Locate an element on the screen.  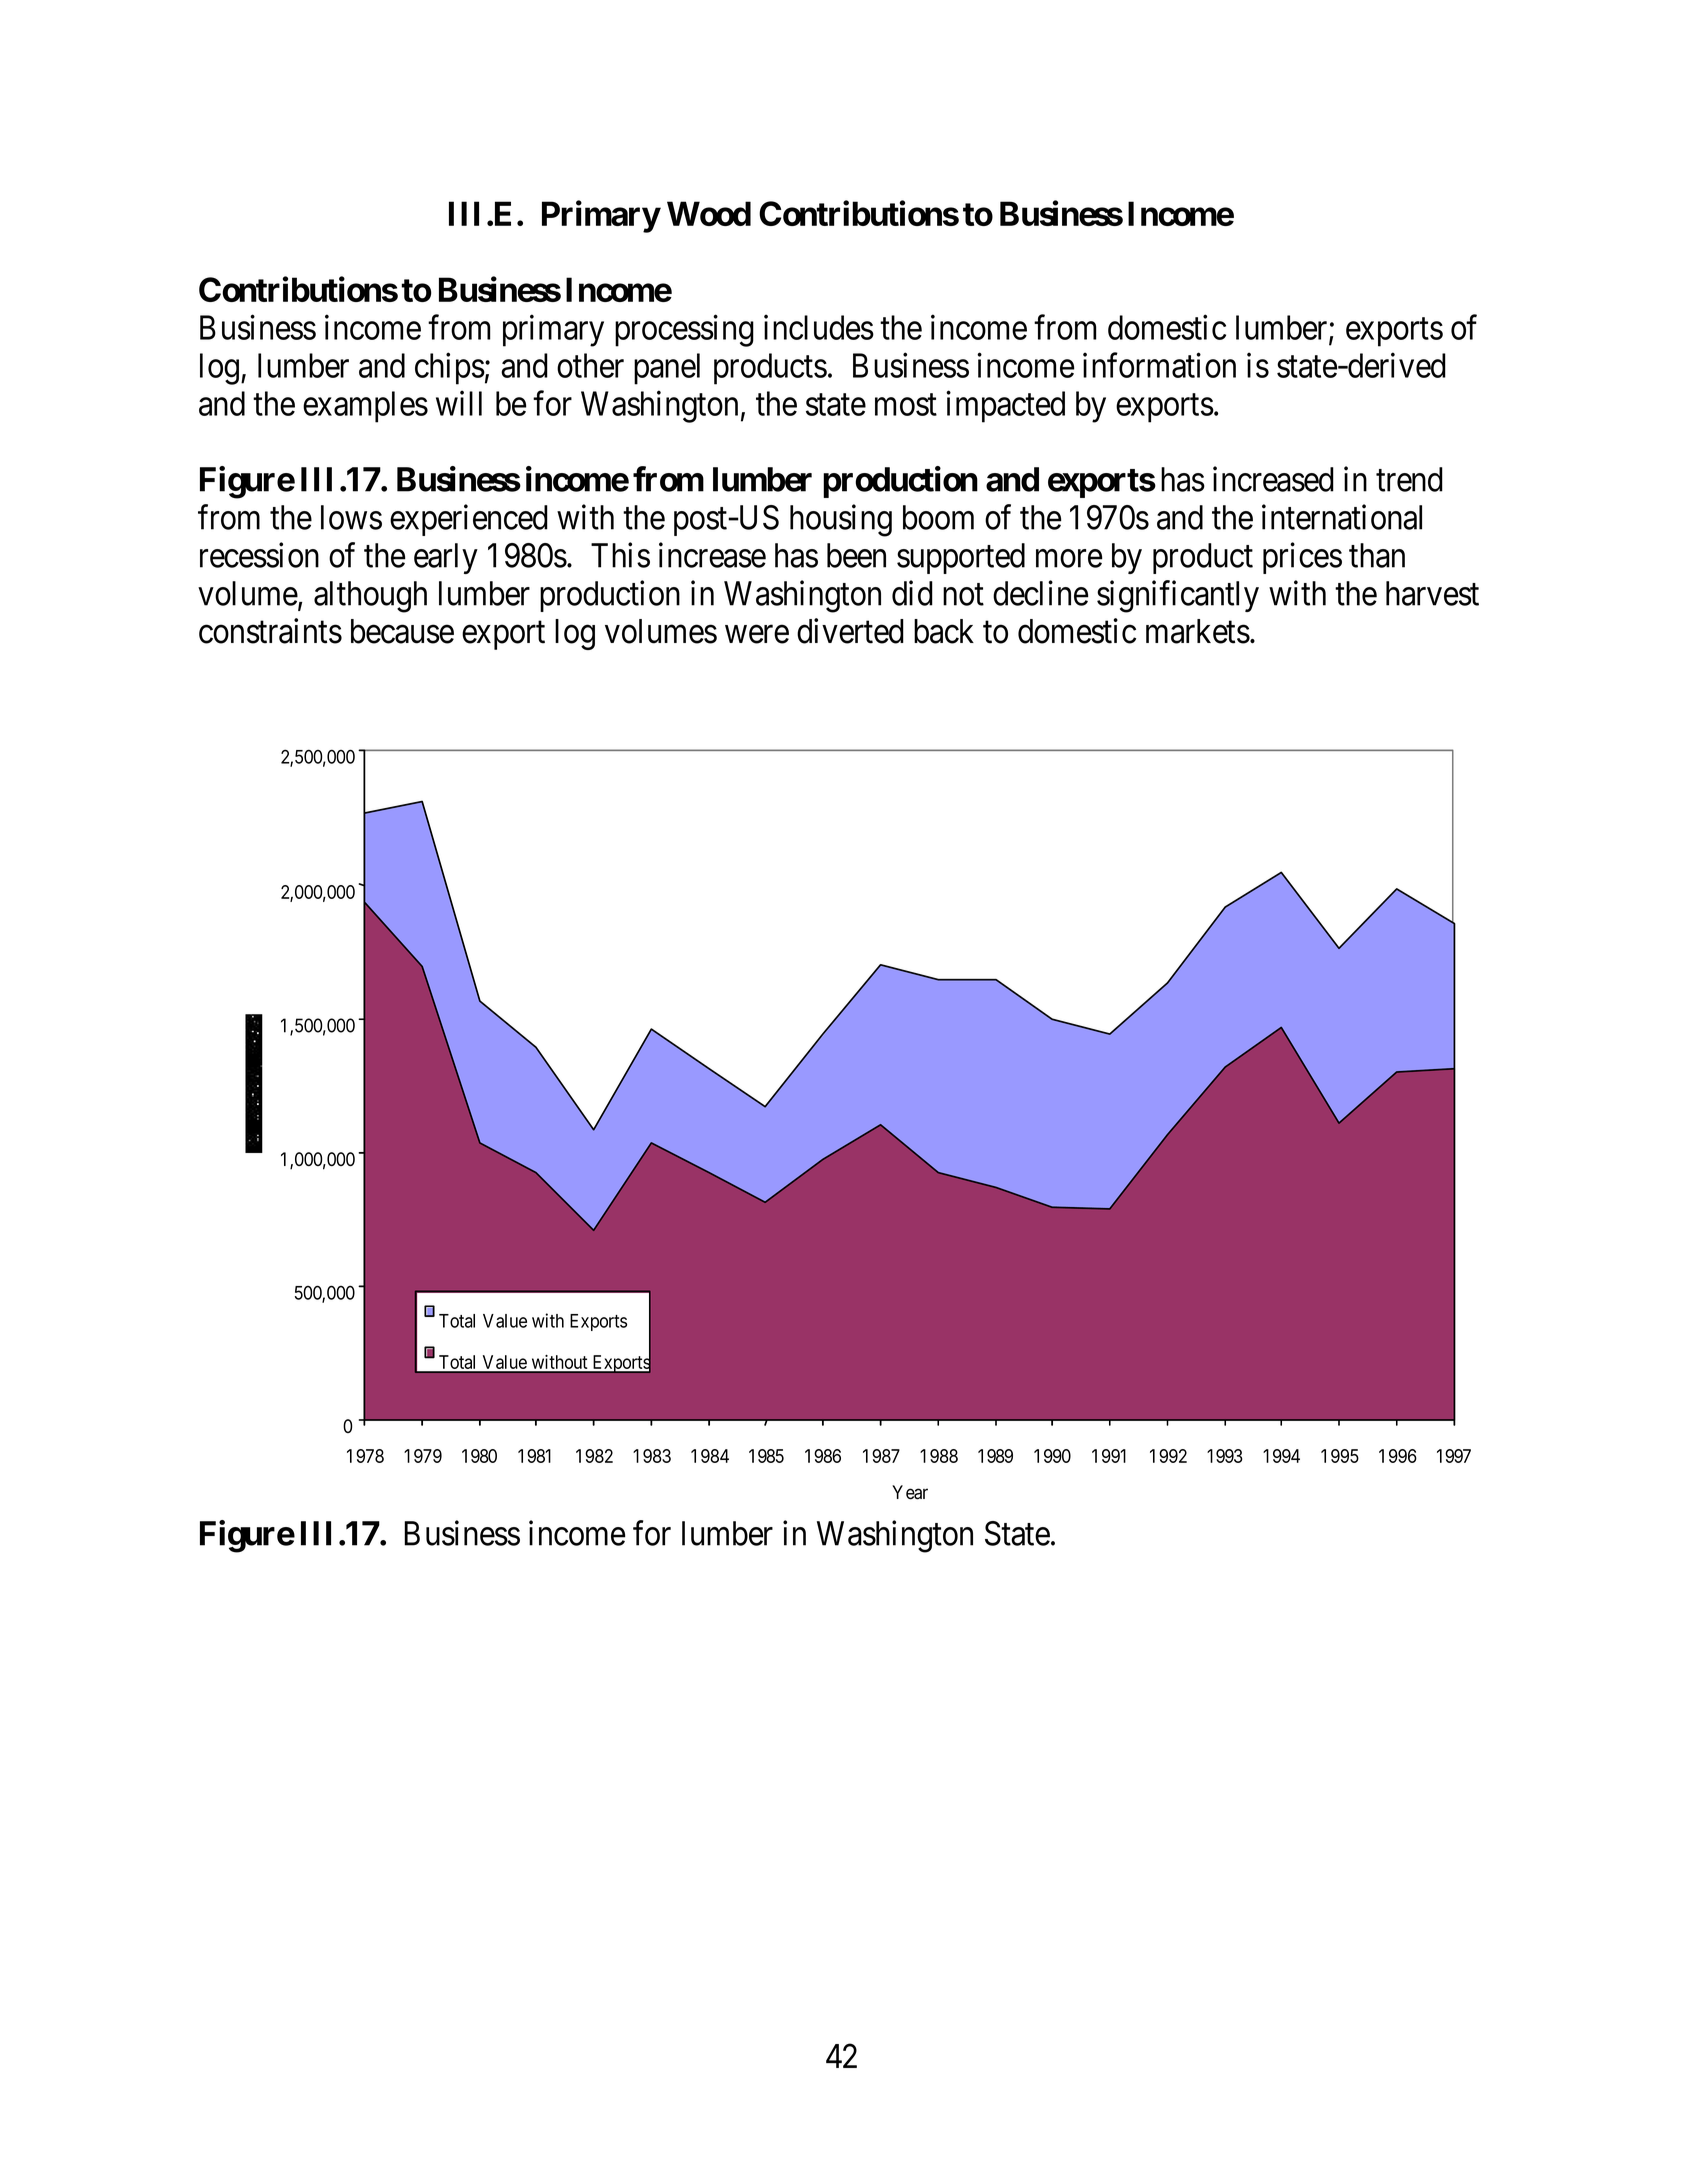
Wood is located at coordinates (709, 213).
